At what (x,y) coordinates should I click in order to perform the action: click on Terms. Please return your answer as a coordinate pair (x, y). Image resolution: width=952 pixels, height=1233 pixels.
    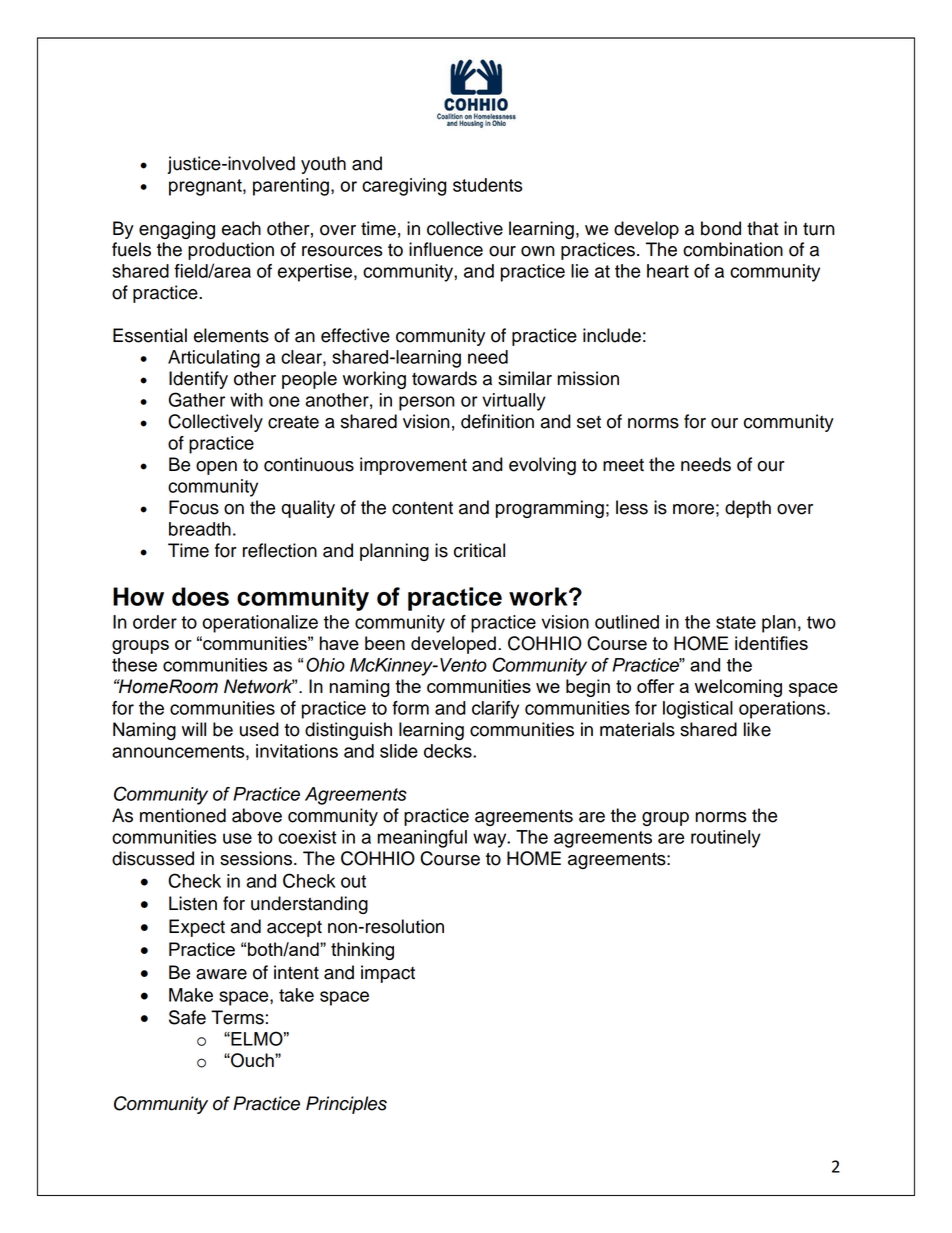
    Looking at the image, I should click on (237, 1017).
